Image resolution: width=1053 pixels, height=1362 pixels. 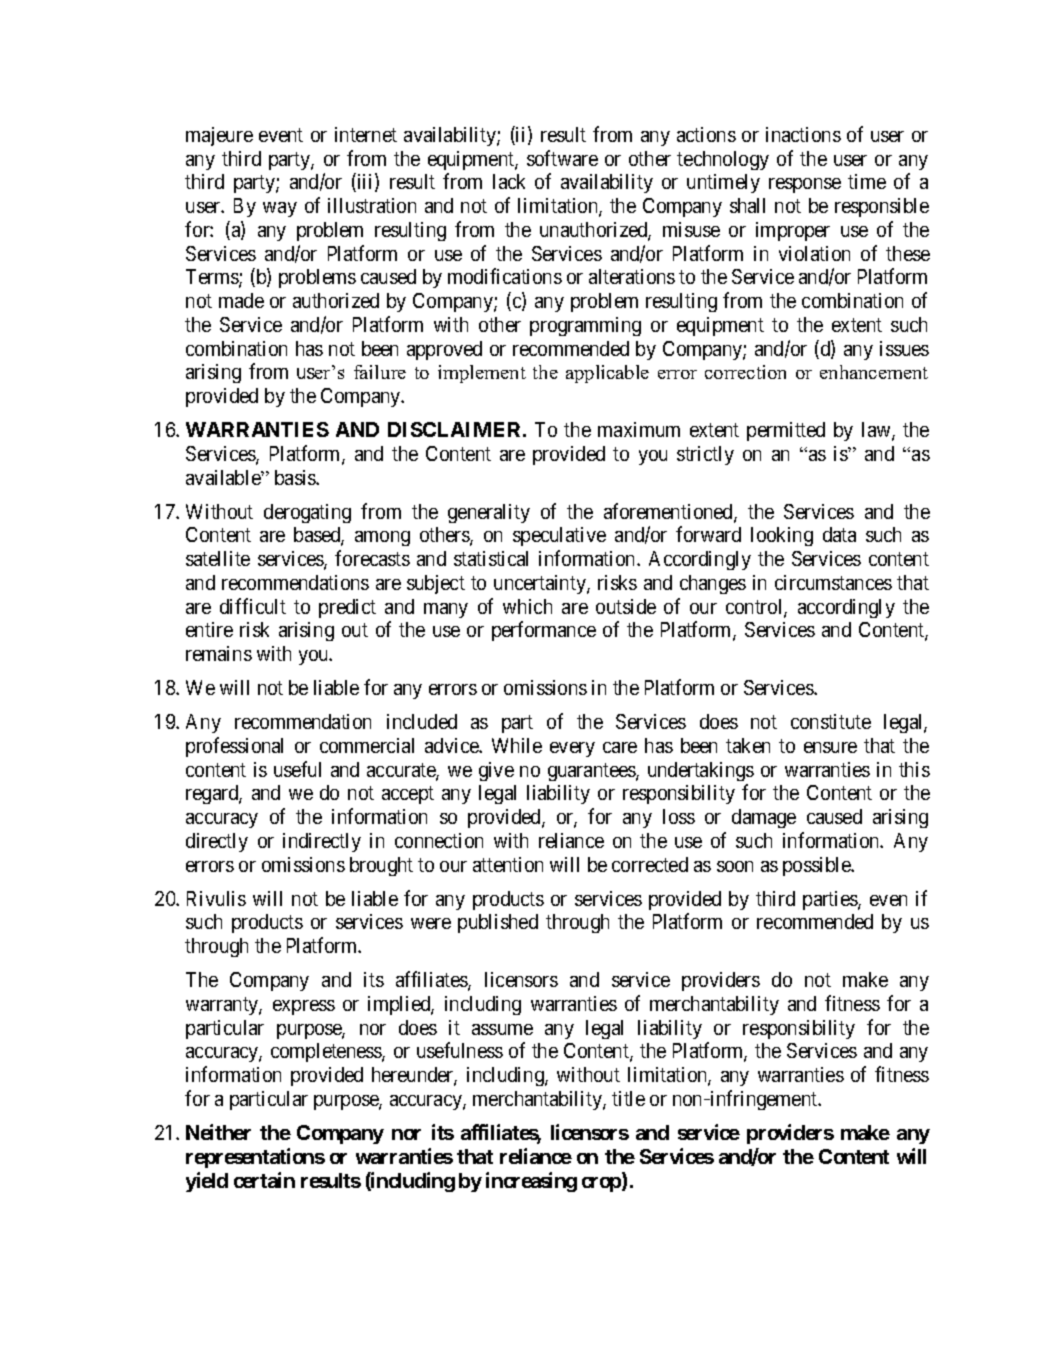 I want to click on software, so click(x=562, y=158).
